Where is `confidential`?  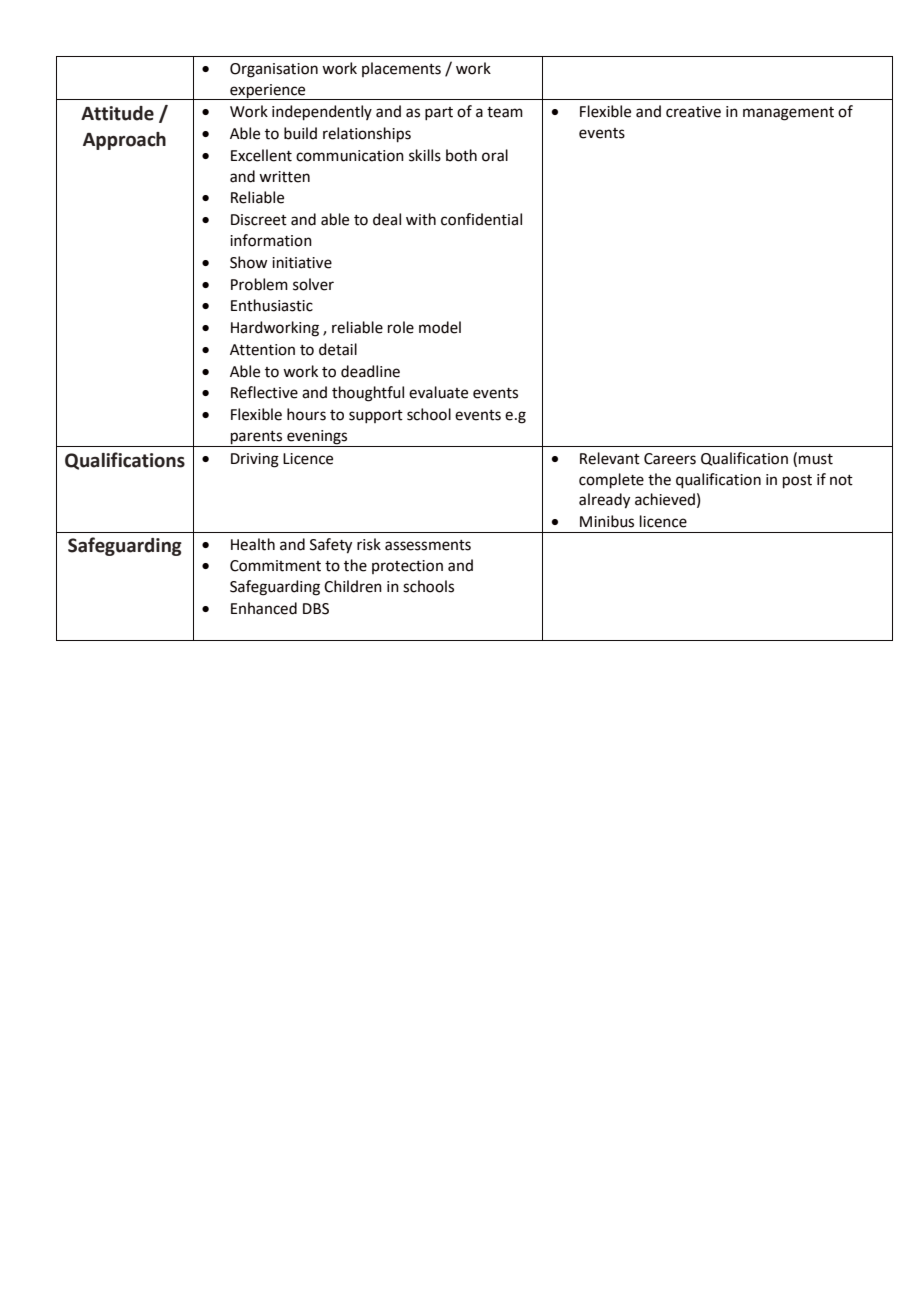
confidential is located at coordinates (481, 219).
